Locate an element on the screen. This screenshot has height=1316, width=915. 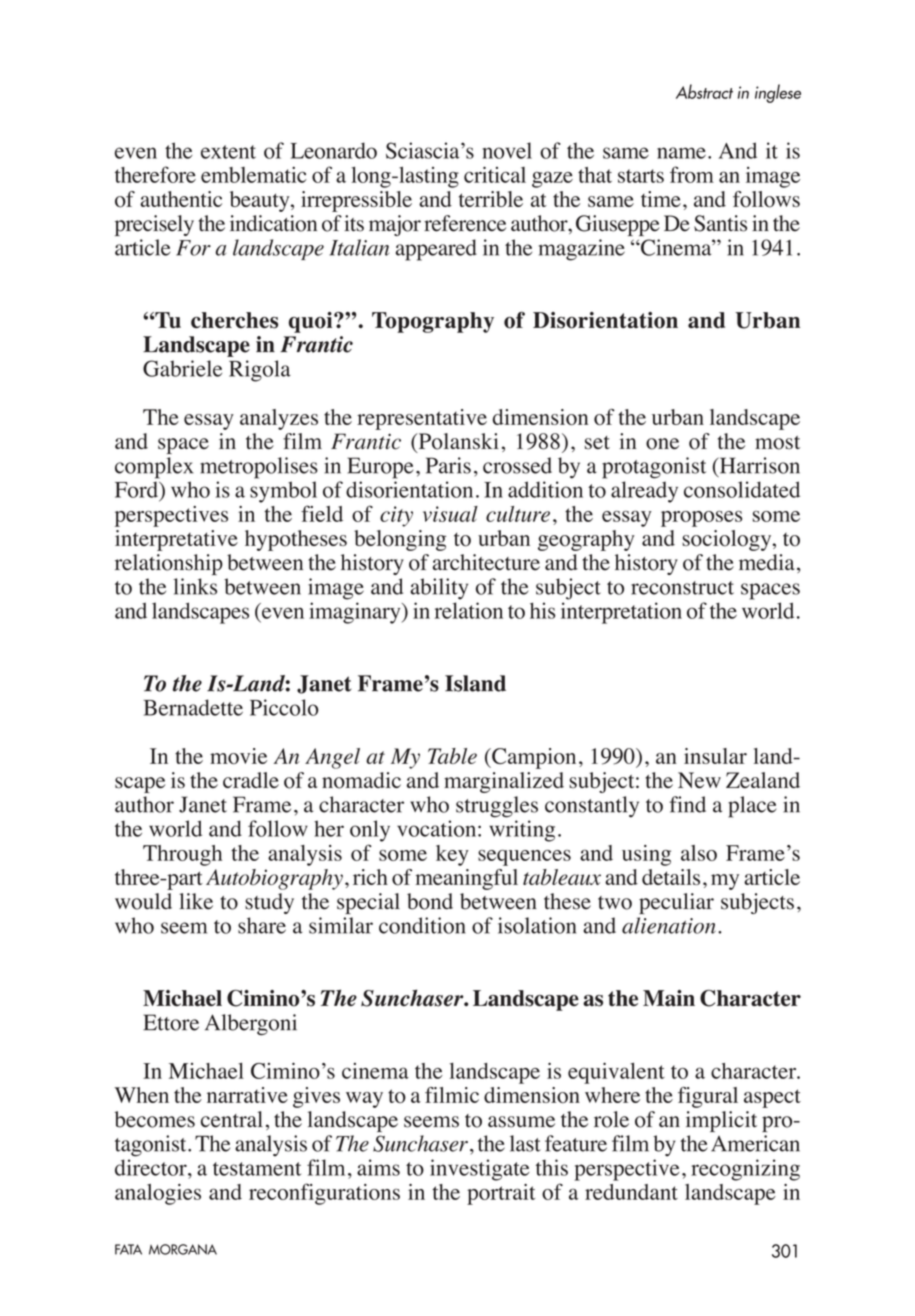
Bernadette is located at coordinates (193, 707).
